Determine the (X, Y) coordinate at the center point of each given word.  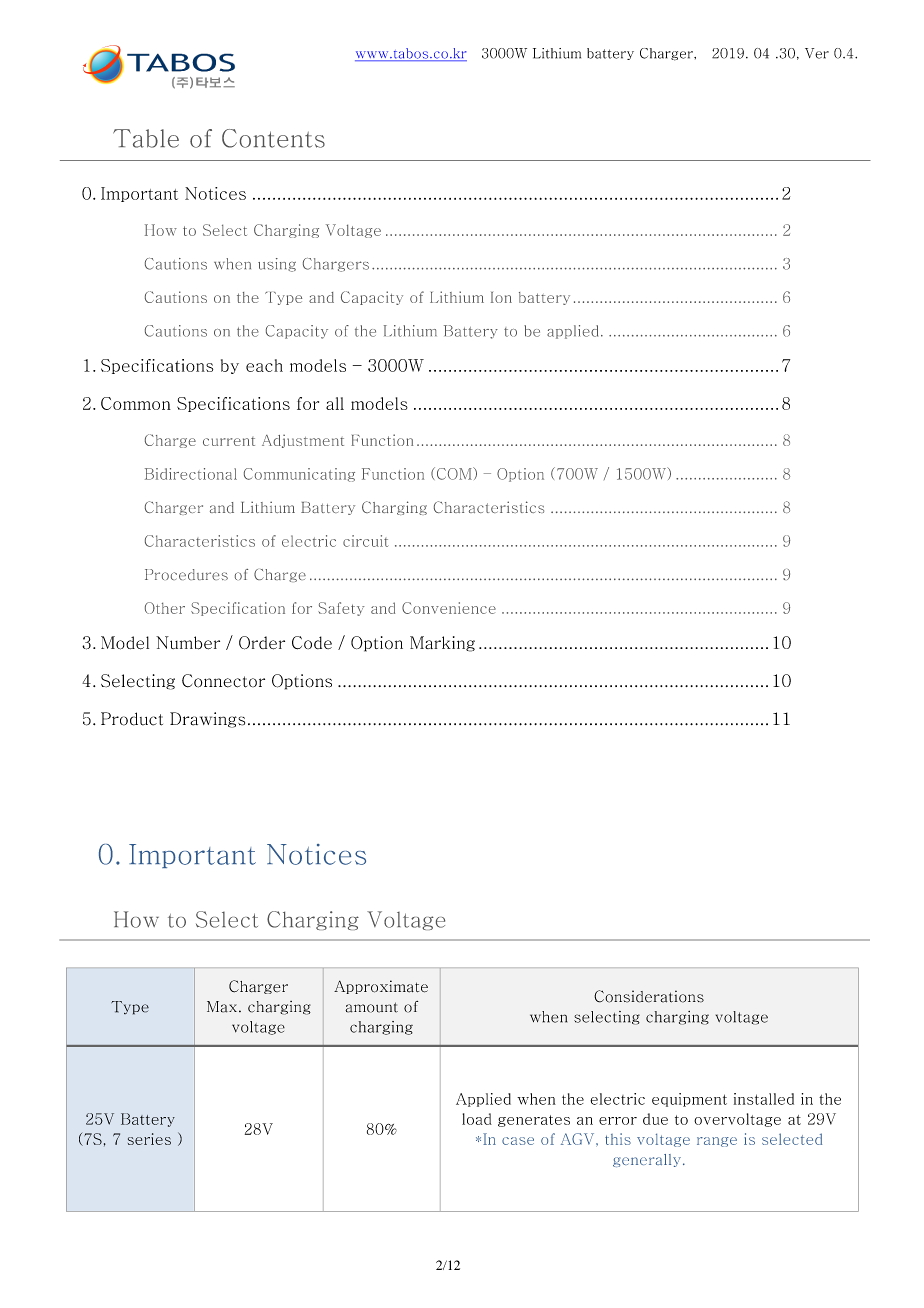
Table (146, 138)
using (277, 265)
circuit (366, 541)
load (477, 1119)
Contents (273, 138)
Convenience (449, 608)
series (149, 1139)
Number (188, 643)
